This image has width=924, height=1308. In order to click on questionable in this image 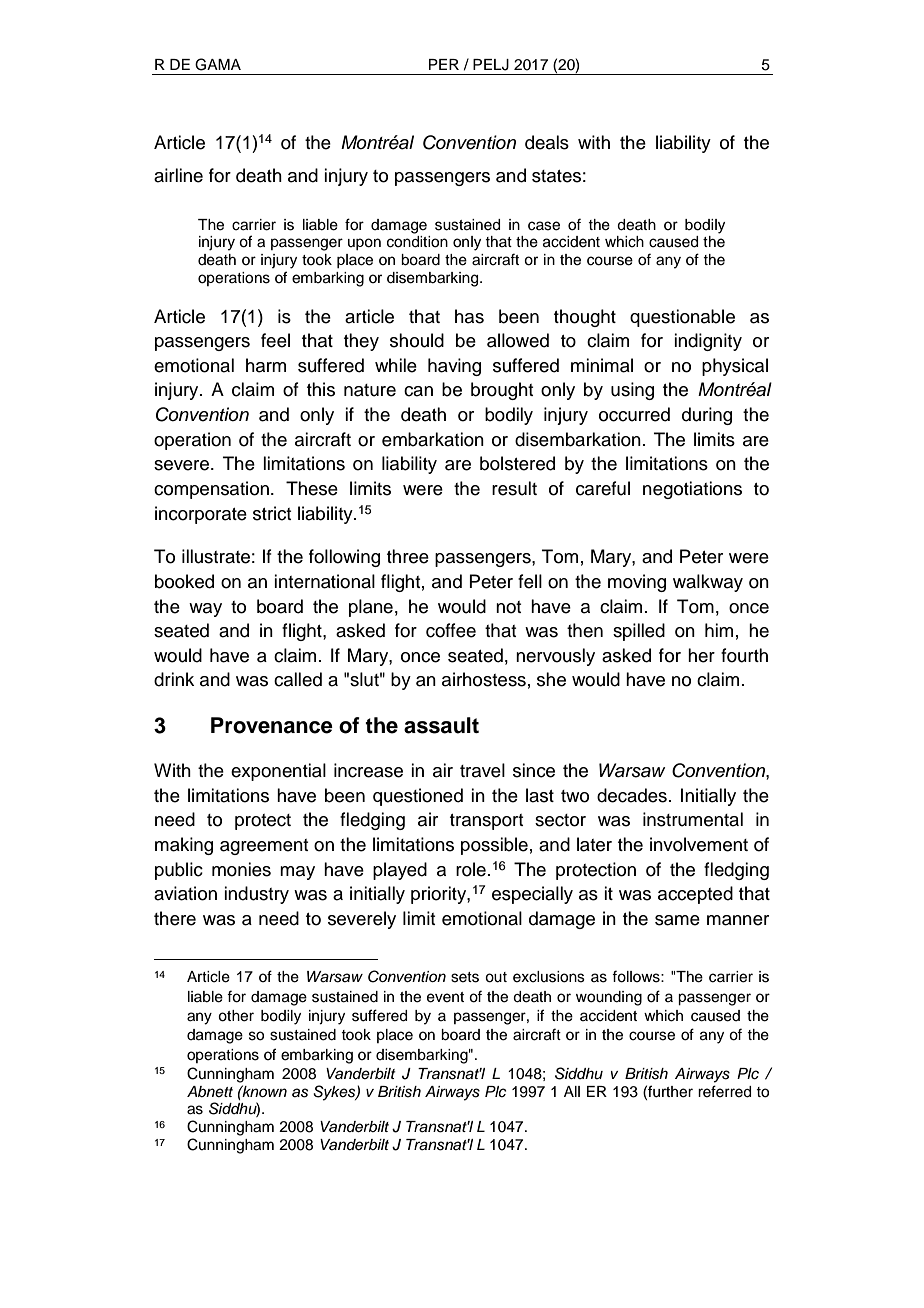, I will do `click(682, 318)`.
